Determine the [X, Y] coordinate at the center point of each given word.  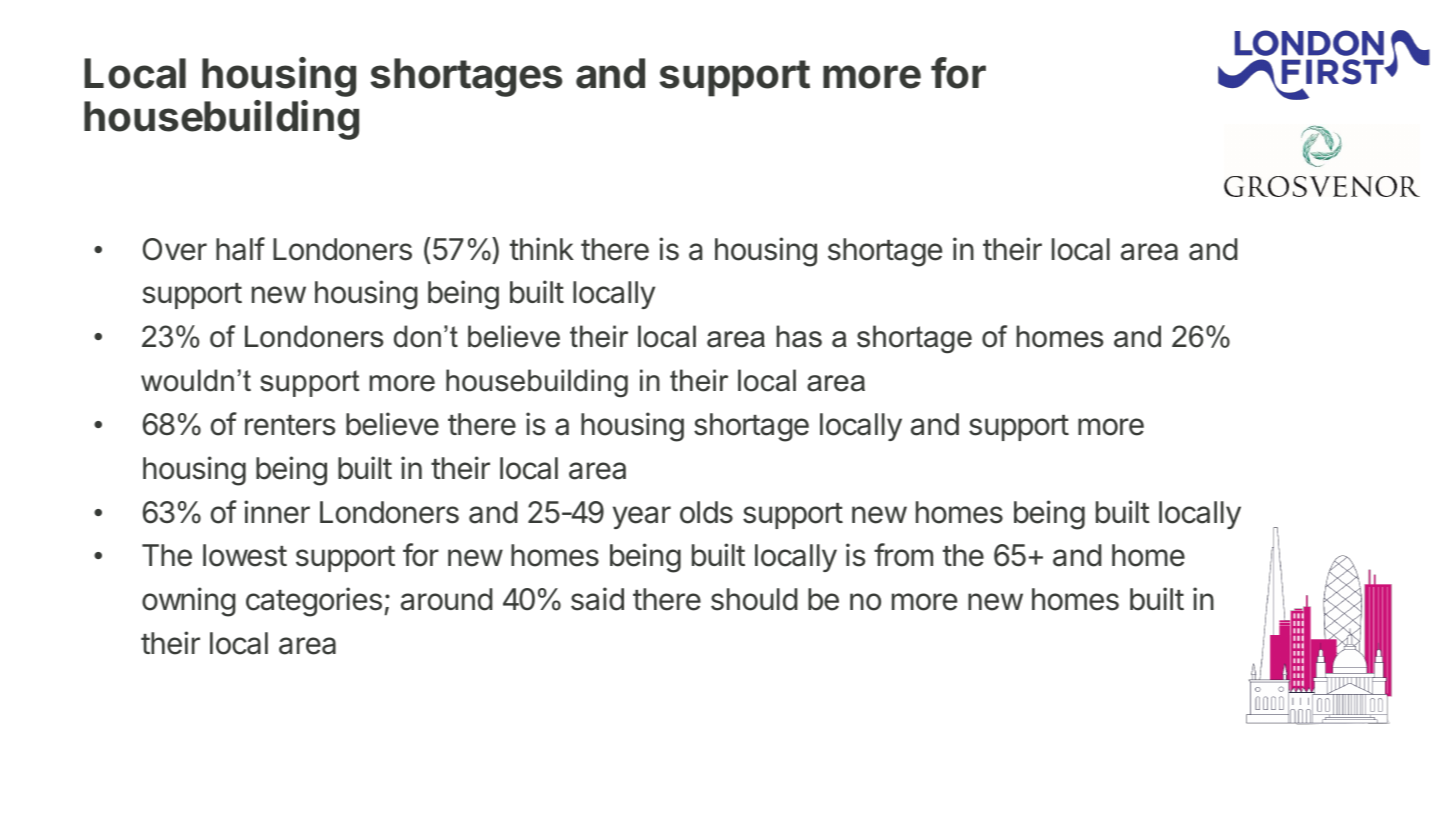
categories [314, 602]
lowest [245, 555]
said [597, 599]
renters [290, 425]
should [754, 599]
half [240, 249]
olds [706, 512]
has [799, 336]
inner [277, 512]
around [447, 599]
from [903, 555]
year [642, 517]
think [542, 248]
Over [175, 249]
